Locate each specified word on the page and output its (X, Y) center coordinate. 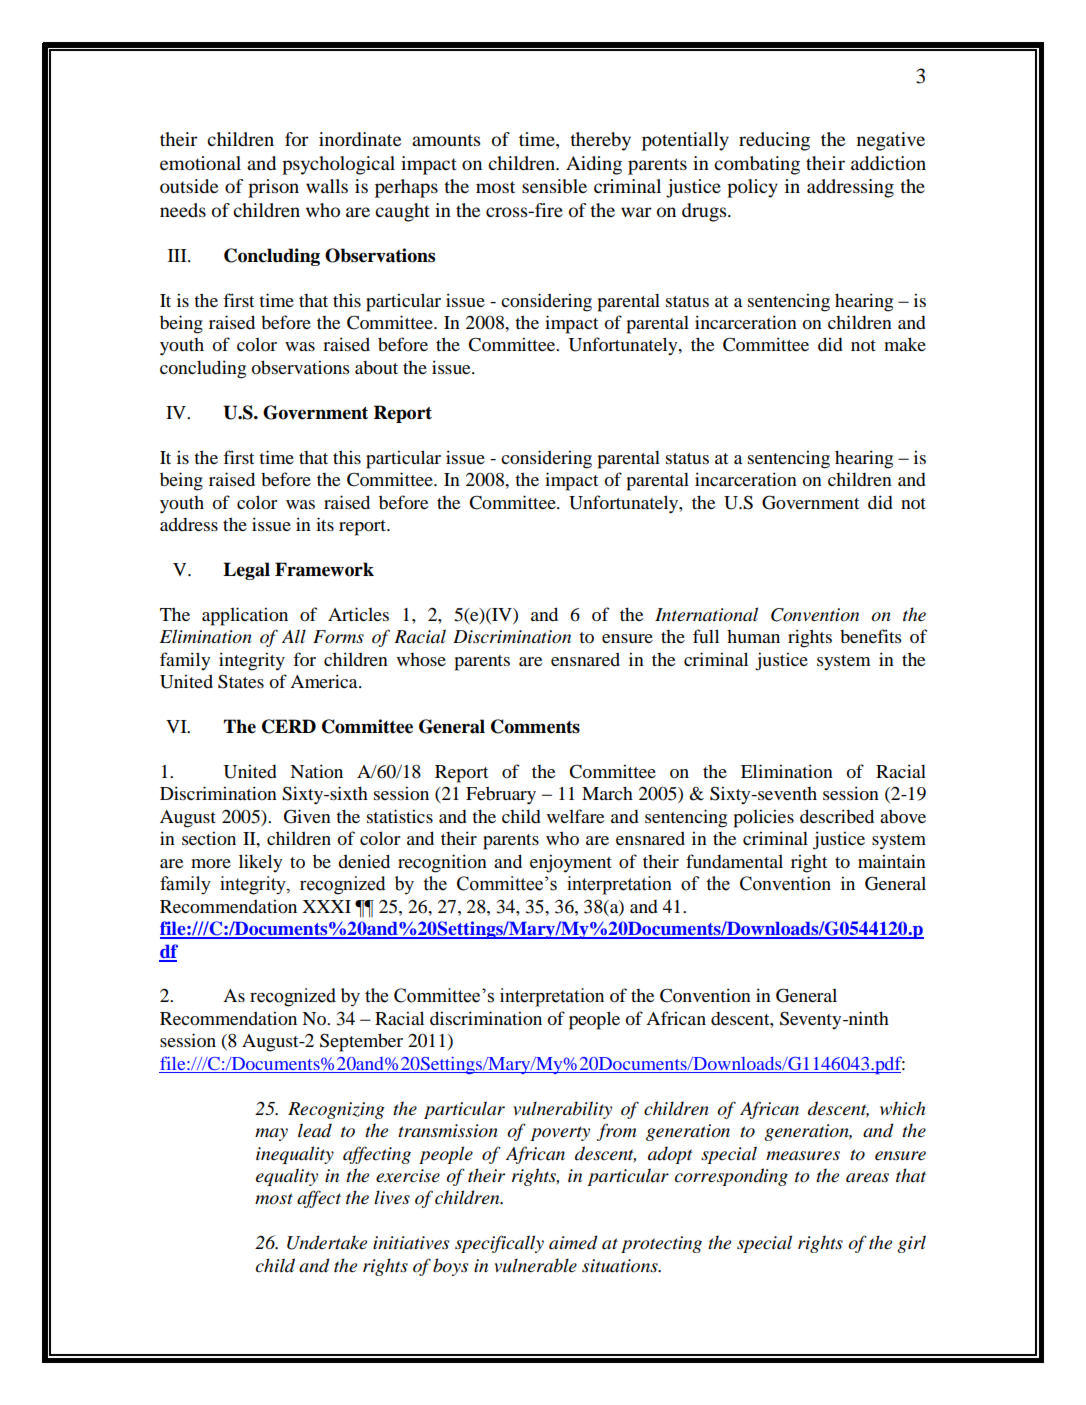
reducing (774, 141)
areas (867, 1178)
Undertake (327, 1242)
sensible (554, 186)
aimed (573, 1242)
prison (273, 188)
